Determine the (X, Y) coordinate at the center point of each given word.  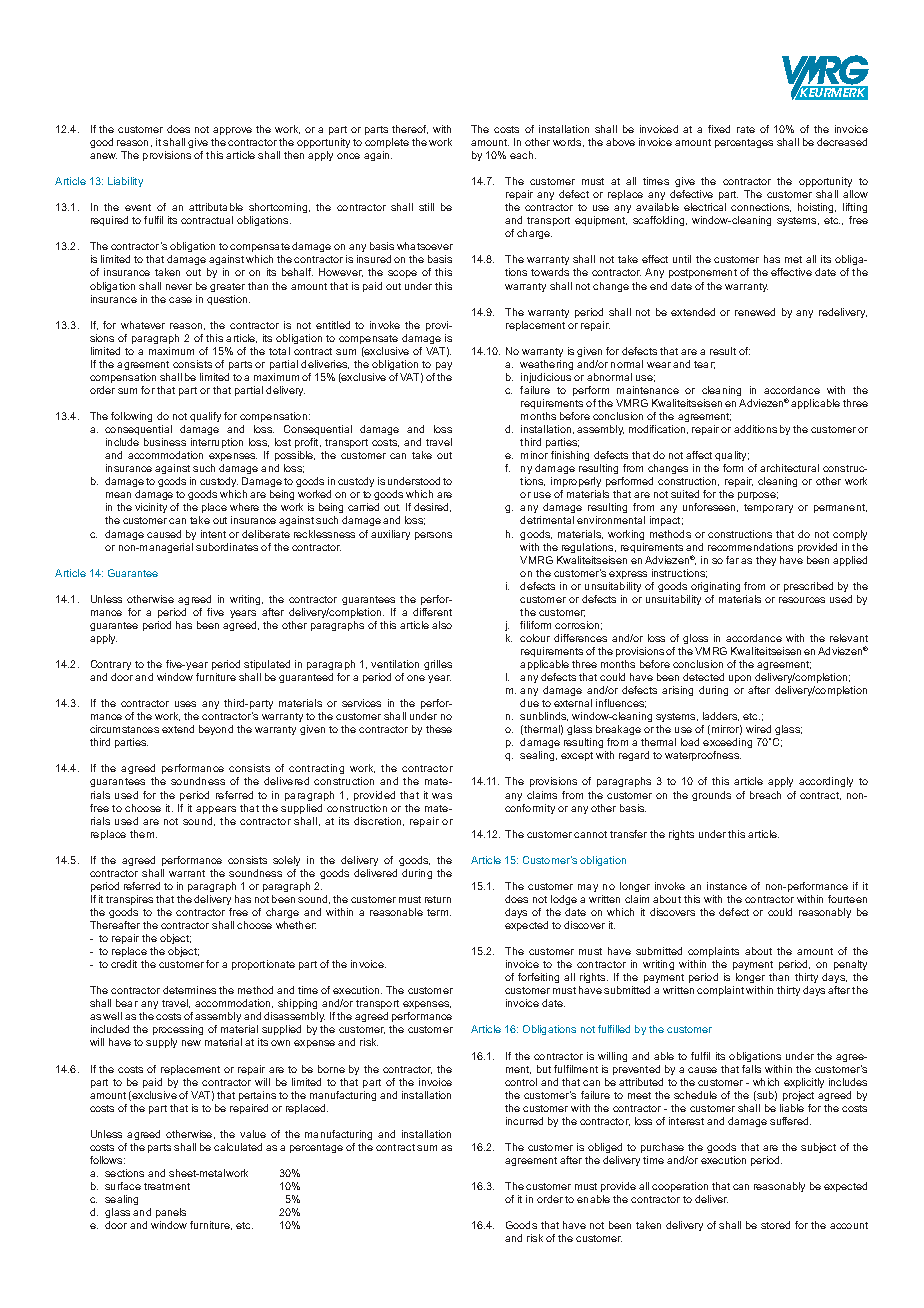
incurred (524, 1121)
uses (185, 704)
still (426, 207)
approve (232, 131)
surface (123, 1186)
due (529, 703)
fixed (719, 129)
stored (775, 1225)
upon (740, 679)
